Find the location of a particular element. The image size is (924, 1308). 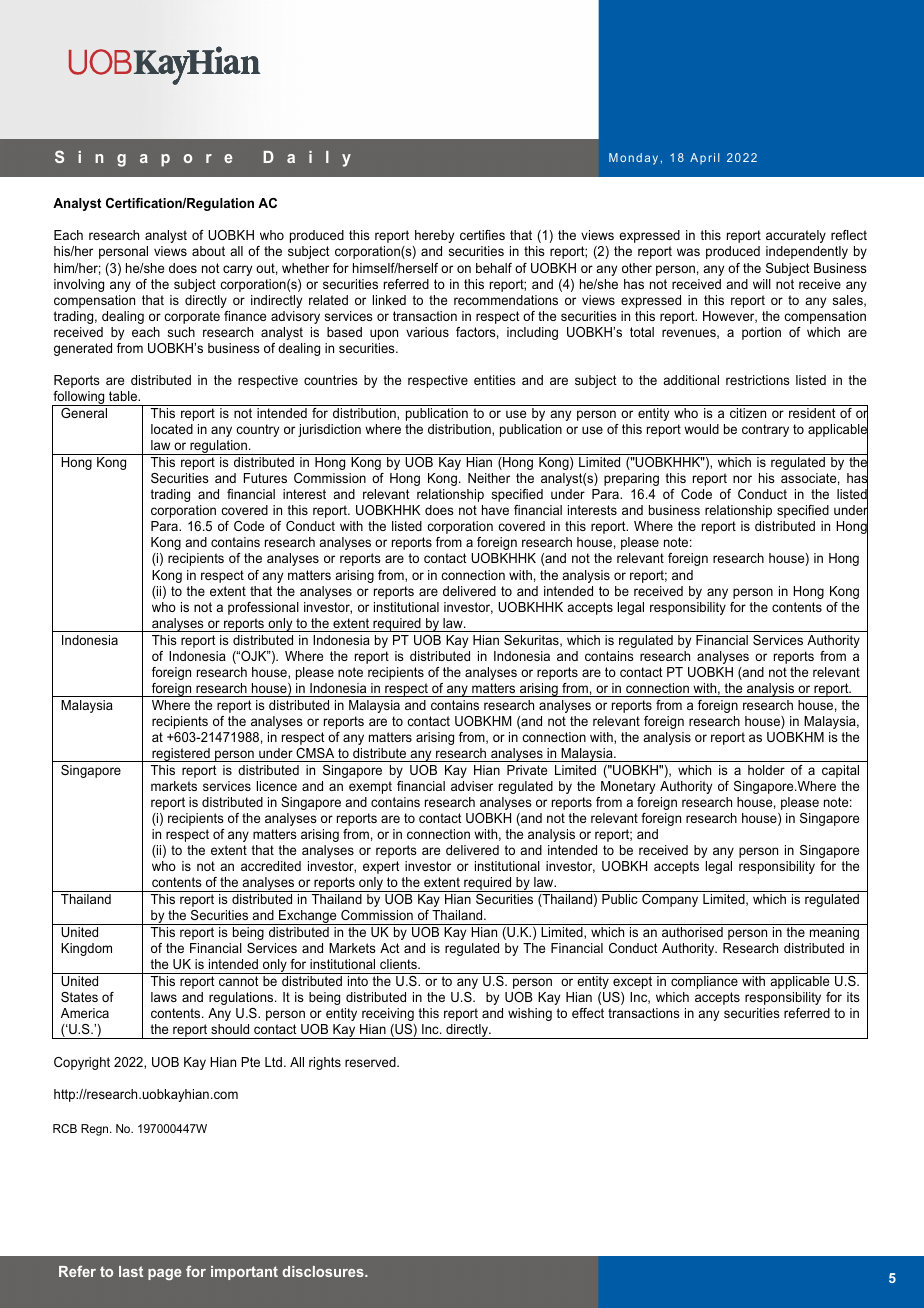

professional is located at coordinates (263, 608).
